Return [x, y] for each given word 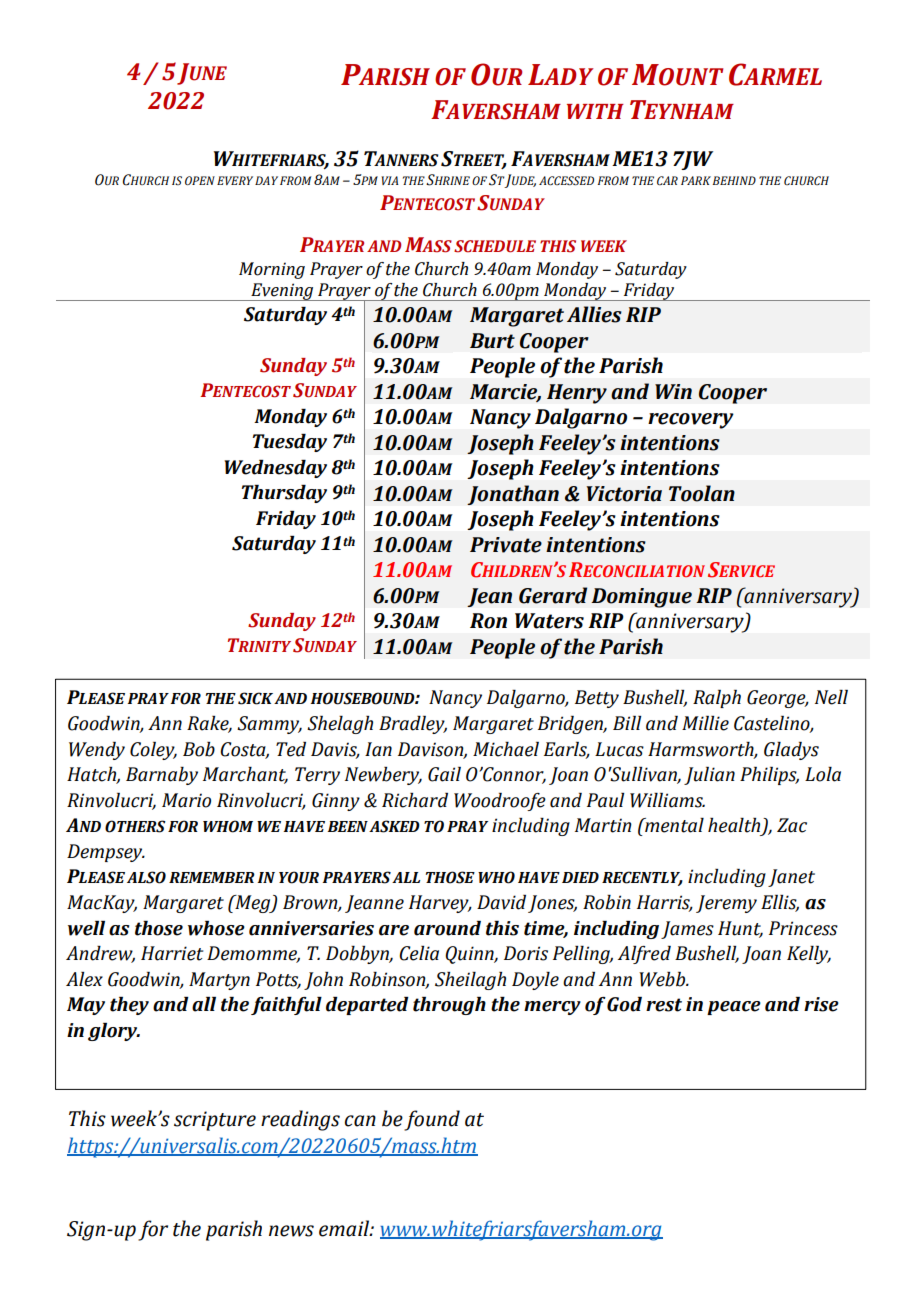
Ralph [717, 699]
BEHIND [734, 180]
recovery [691, 421]
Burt [492, 341]
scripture [215, 1121]
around [447, 928]
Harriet [172, 953]
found [432, 1120]
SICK [255, 698]
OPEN [200, 180]
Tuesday [290, 443]
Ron [488, 621]
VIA [390, 180]
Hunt [740, 929]
